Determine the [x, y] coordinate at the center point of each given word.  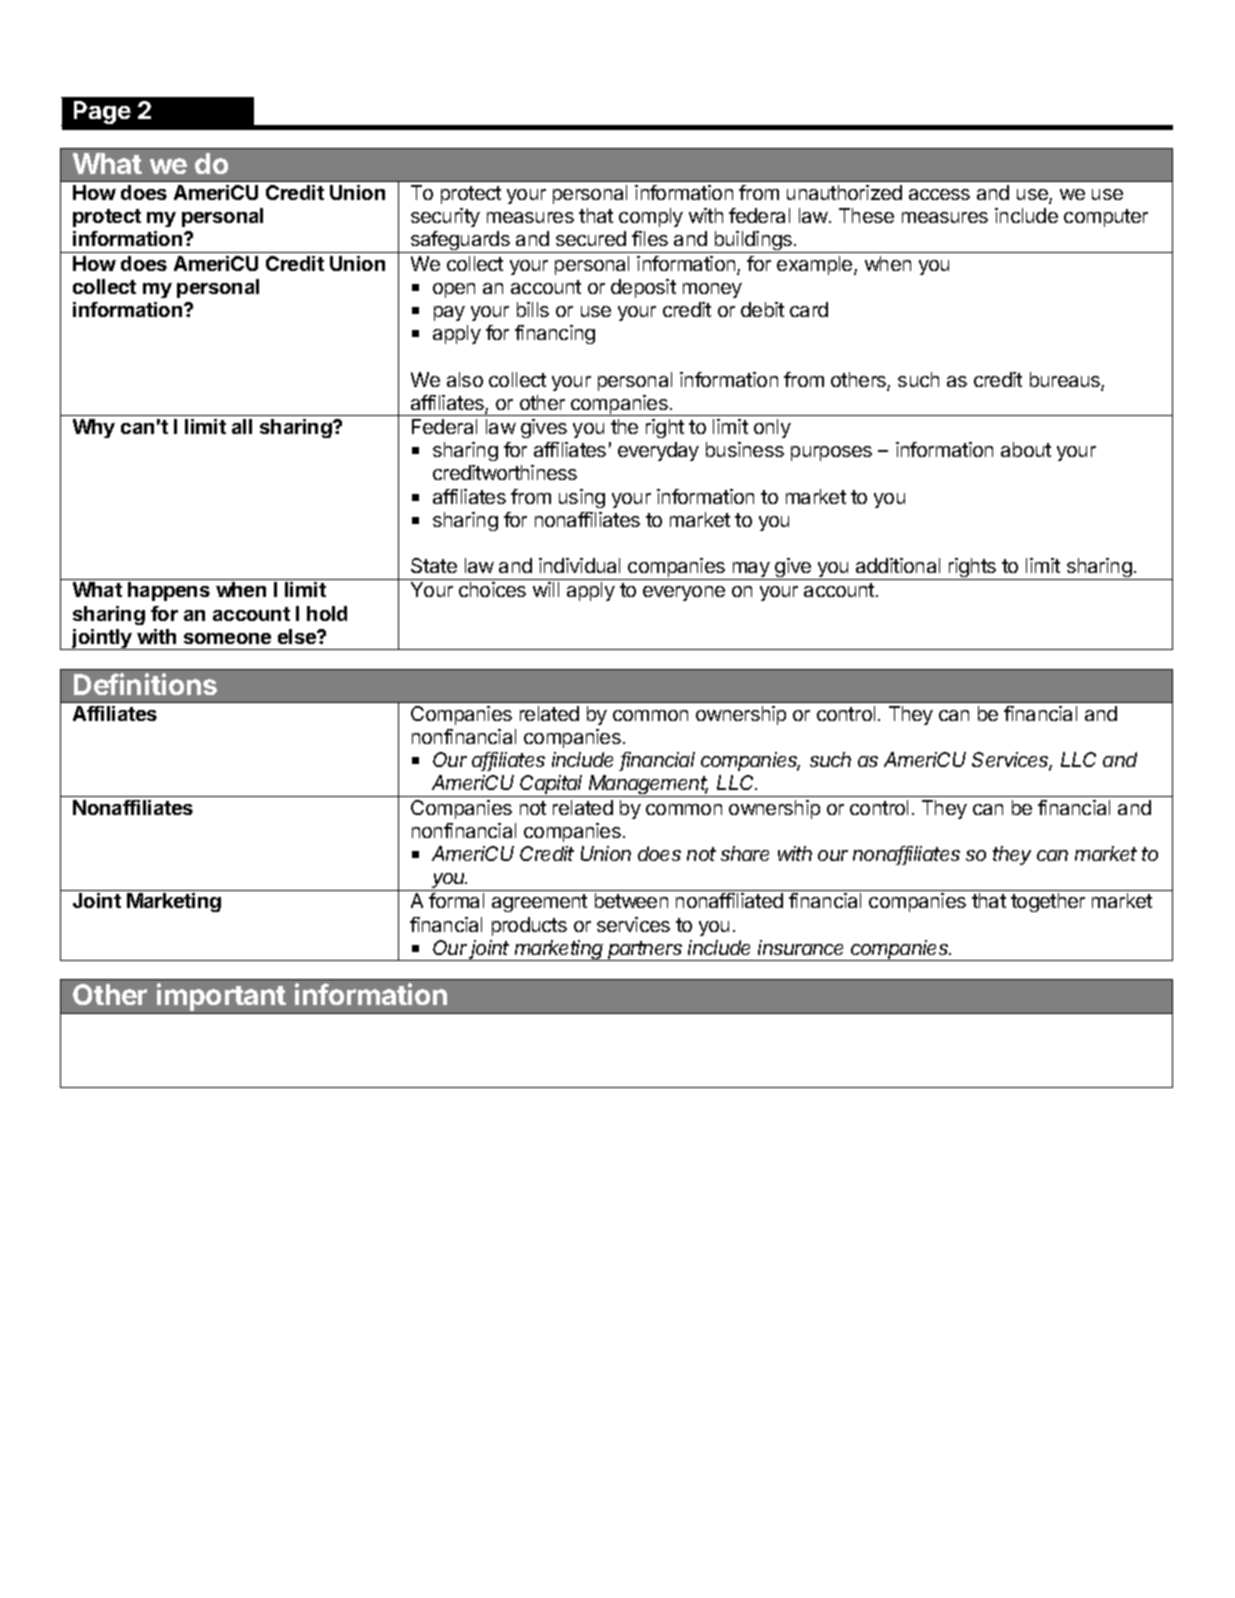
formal [456, 900]
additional [898, 565]
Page [102, 112]
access [939, 194]
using [582, 498]
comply [651, 217]
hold [327, 613]
